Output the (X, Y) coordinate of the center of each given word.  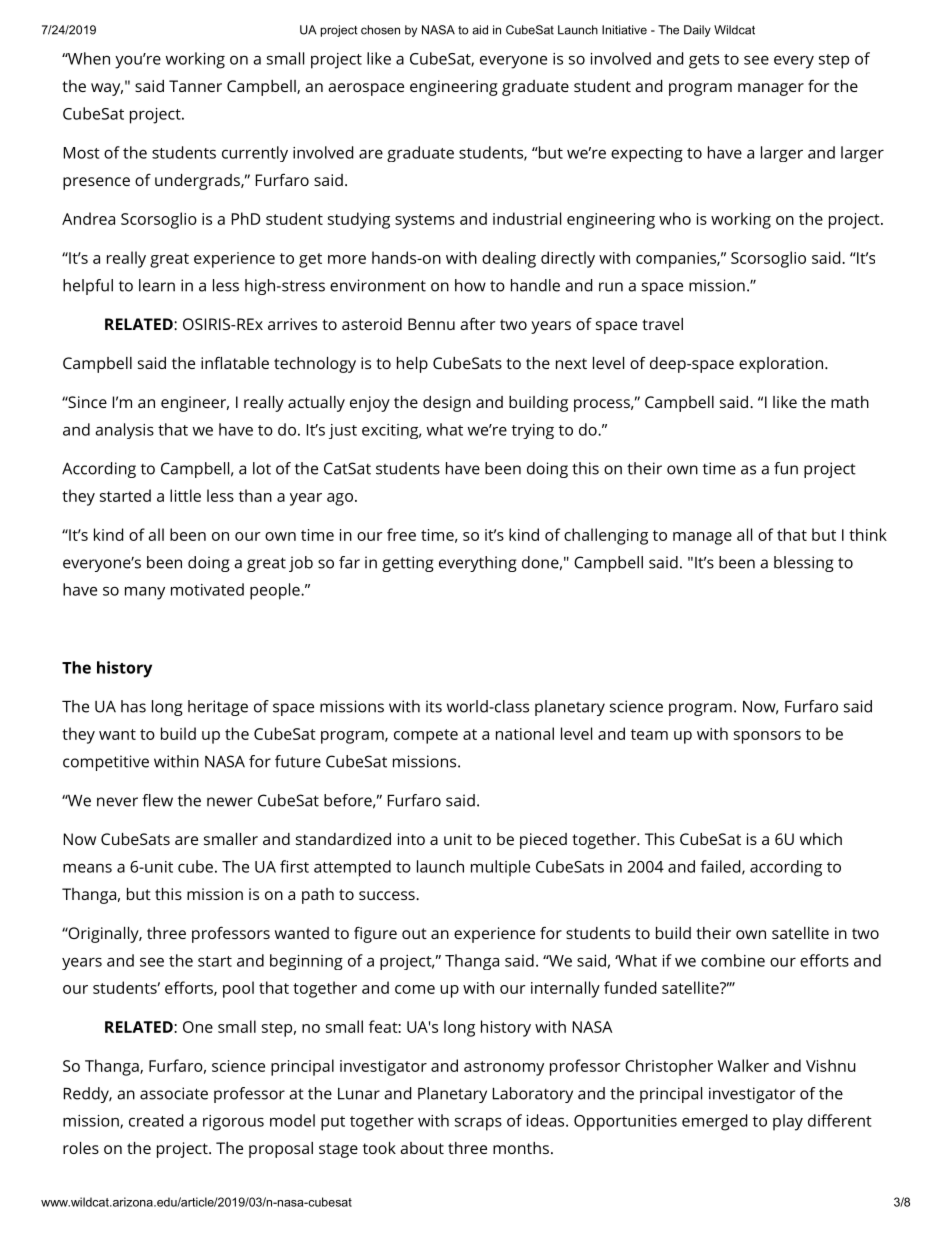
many (145, 593)
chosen (380, 30)
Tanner (195, 86)
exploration (781, 365)
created (156, 1120)
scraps (478, 1124)
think (868, 534)
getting (408, 564)
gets (704, 61)
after (477, 323)
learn (157, 285)
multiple (500, 868)
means (87, 868)
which (821, 839)
